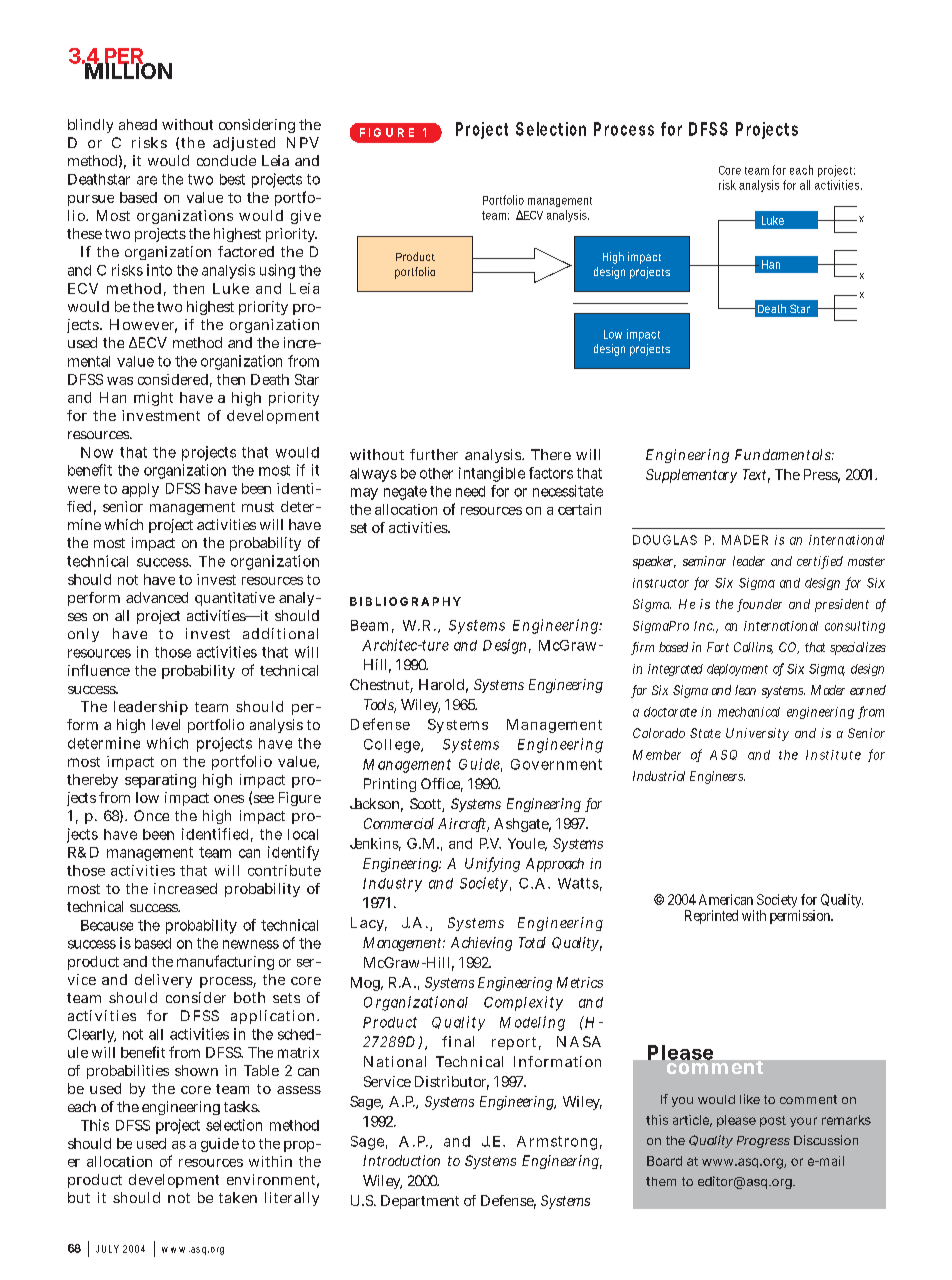 This image has width=952, height=1280. Describe the element at coordinates (420, 1202) in the image. I see `Department` at that location.
